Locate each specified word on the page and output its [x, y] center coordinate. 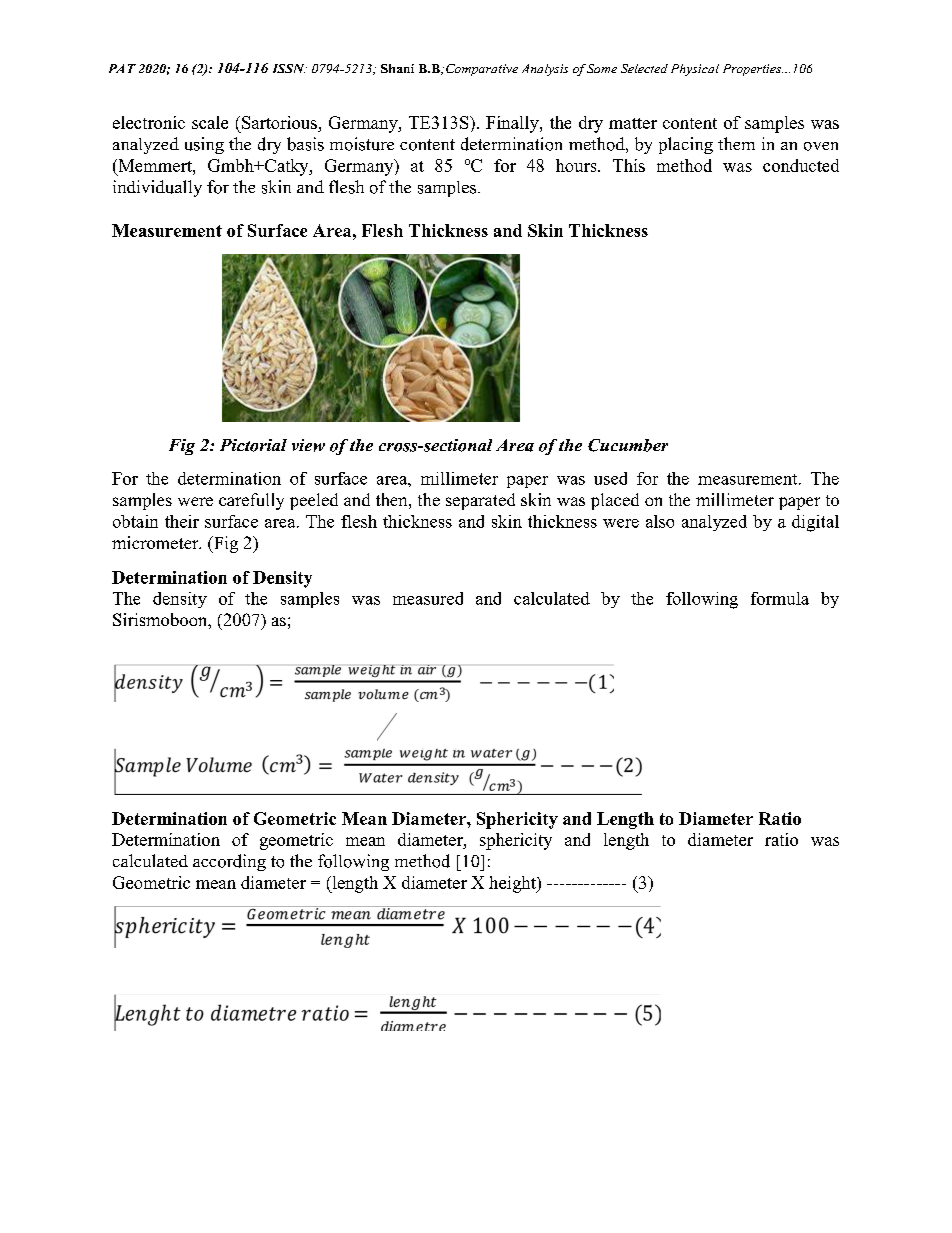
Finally [513, 124]
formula [780, 598]
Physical [695, 70]
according [229, 862]
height [513, 884]
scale [210, 122]
